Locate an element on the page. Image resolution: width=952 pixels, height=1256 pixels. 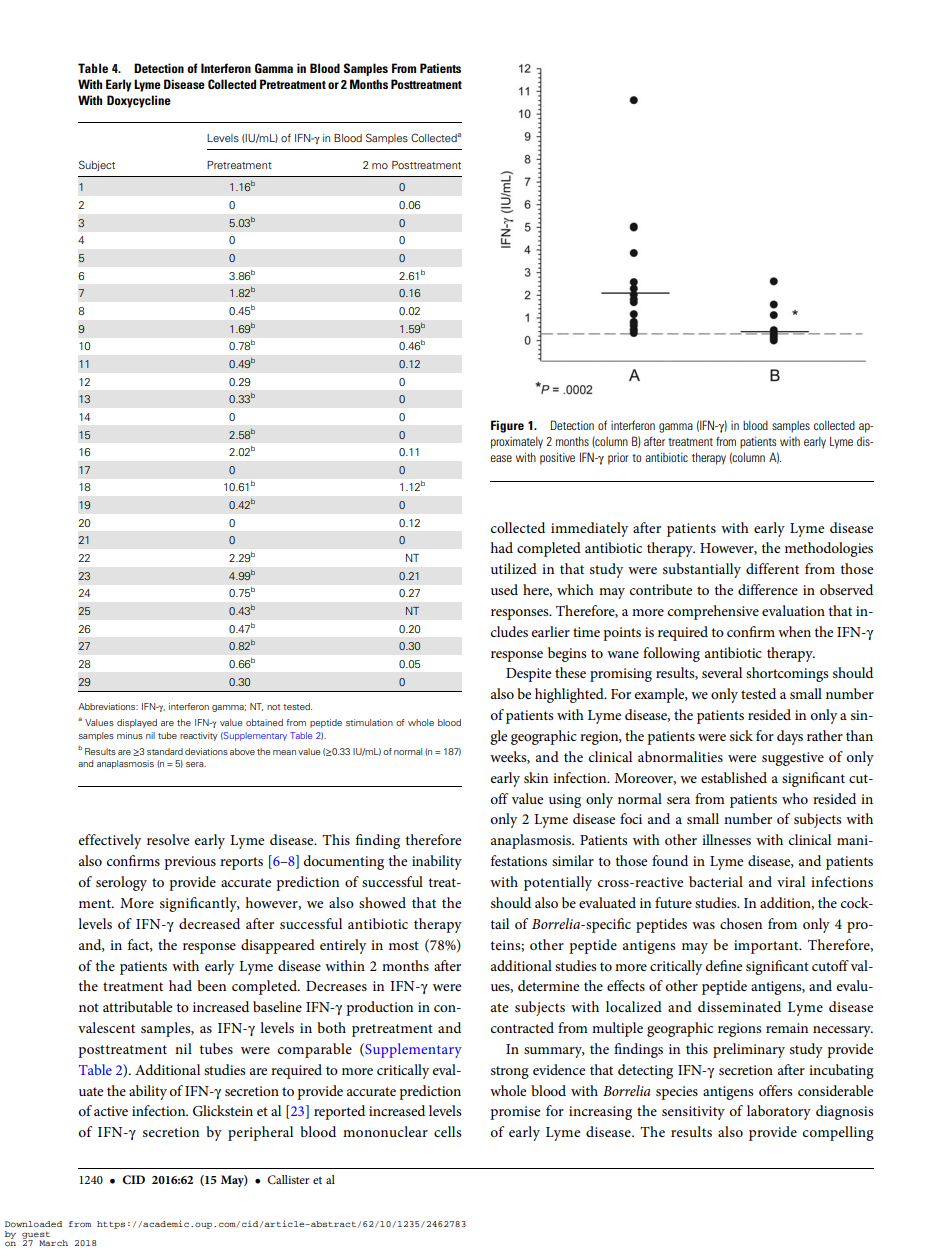
serology is located at coordinates (121, 883).
